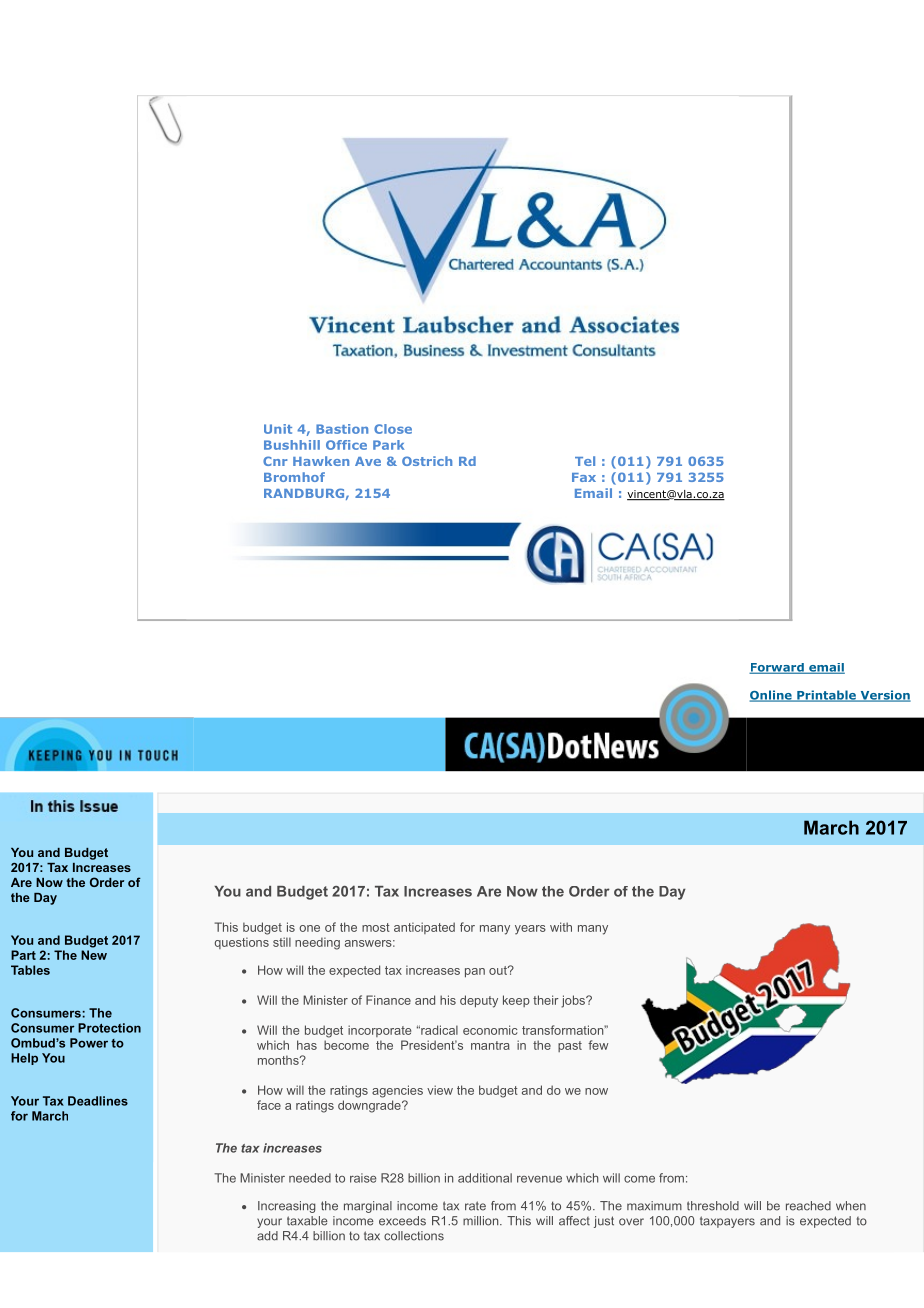 The width and height of the document is (924, 1308). Describe the element at coordinates (275, 461) in the document. I see `Cnr` at that location.
